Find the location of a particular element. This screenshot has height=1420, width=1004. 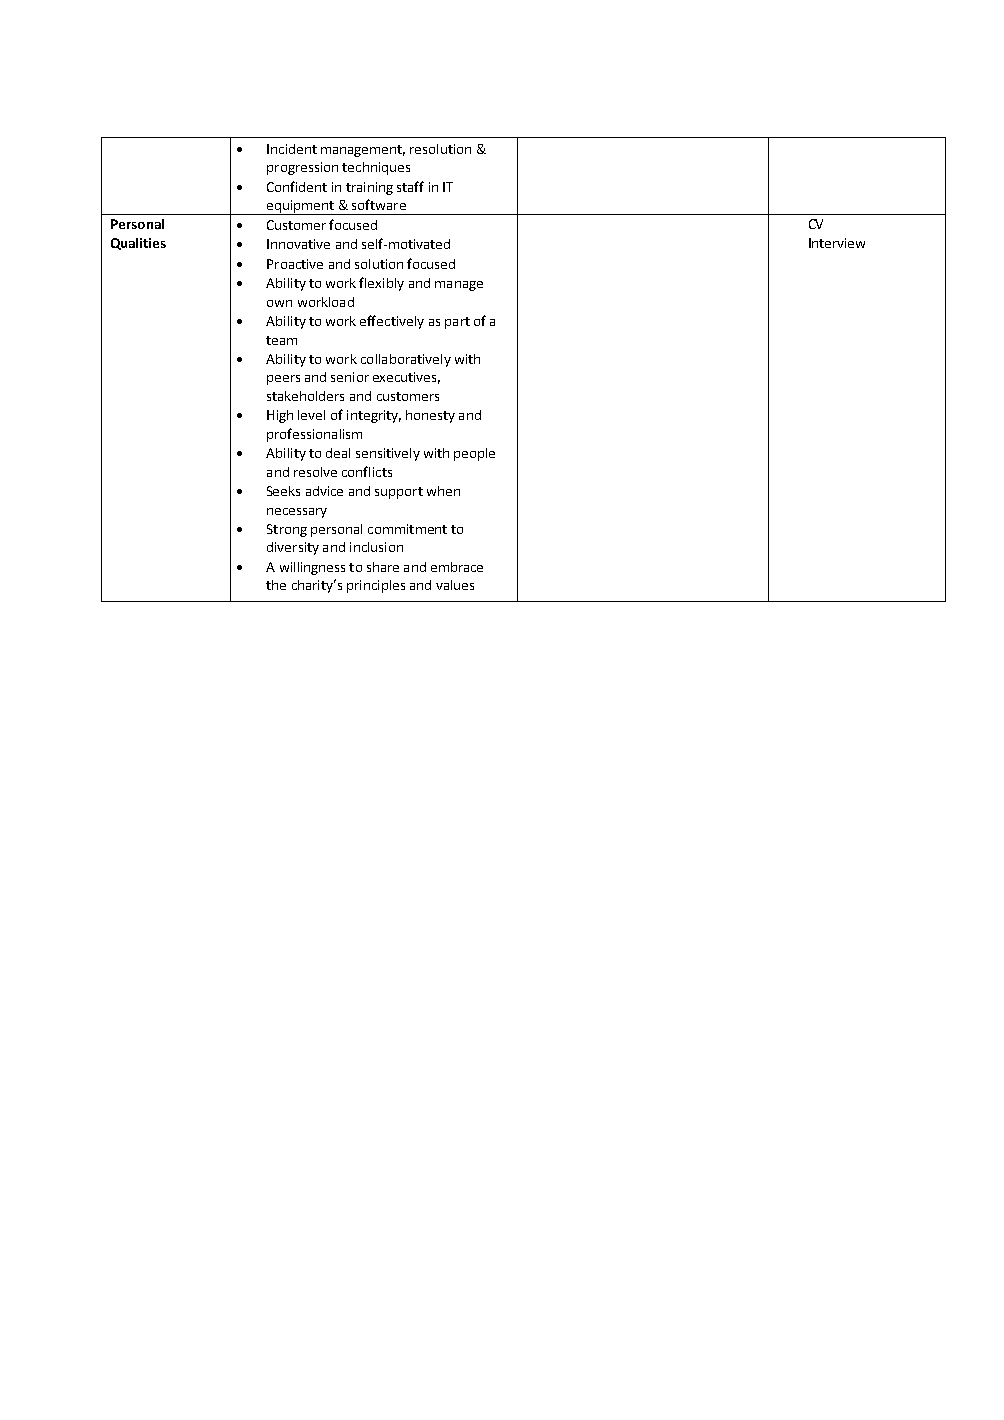

Incident is located at coordinates (292, 149).
